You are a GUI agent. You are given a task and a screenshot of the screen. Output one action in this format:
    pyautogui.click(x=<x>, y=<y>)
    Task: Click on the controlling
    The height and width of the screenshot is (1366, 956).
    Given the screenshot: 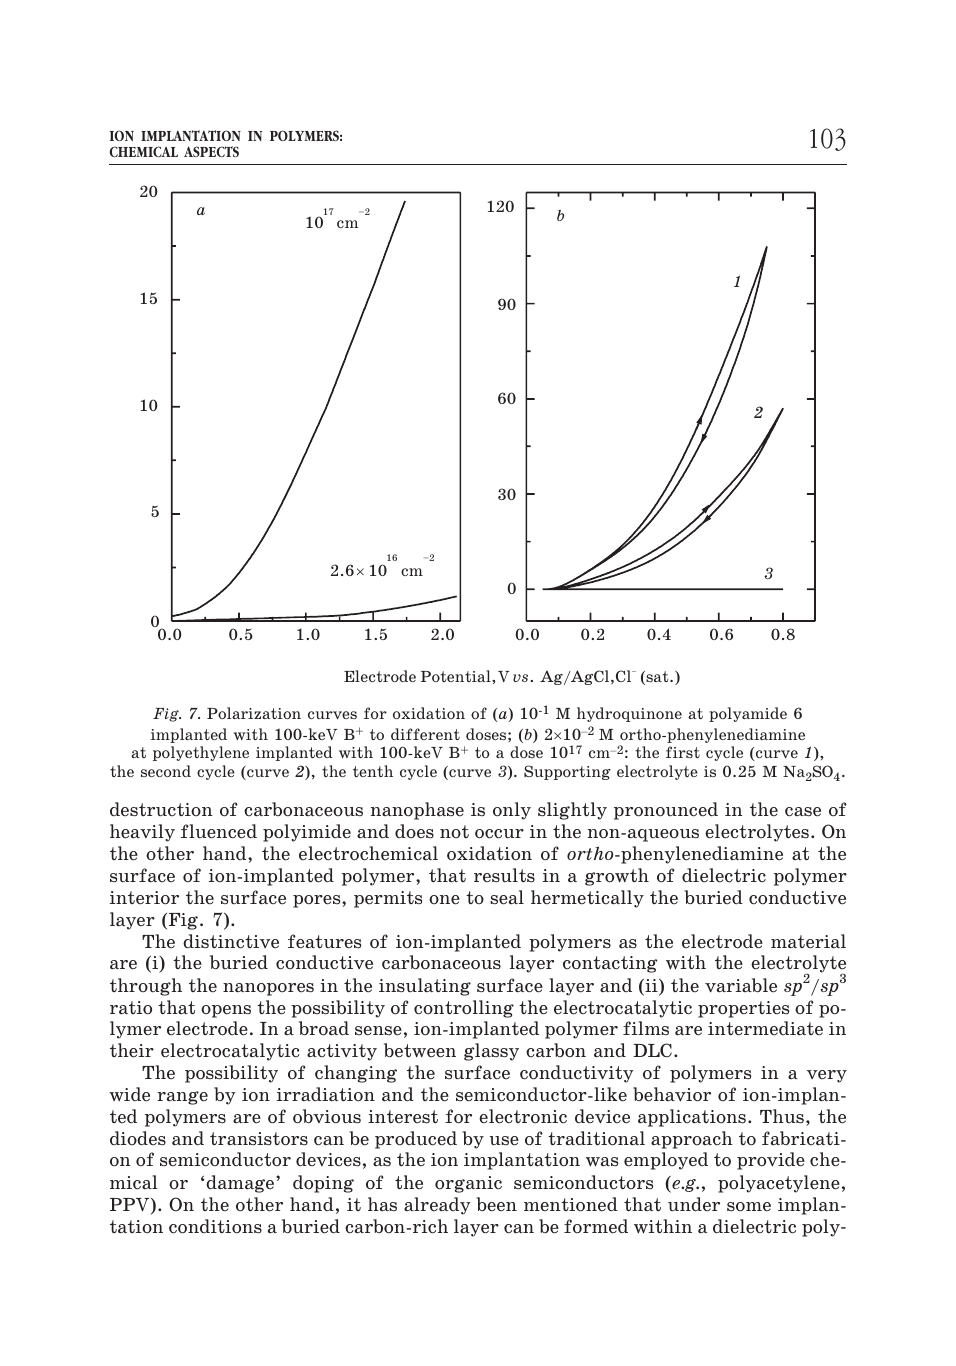 What is the action you would take?
    pyautogui.click(x=464, y=1009)
